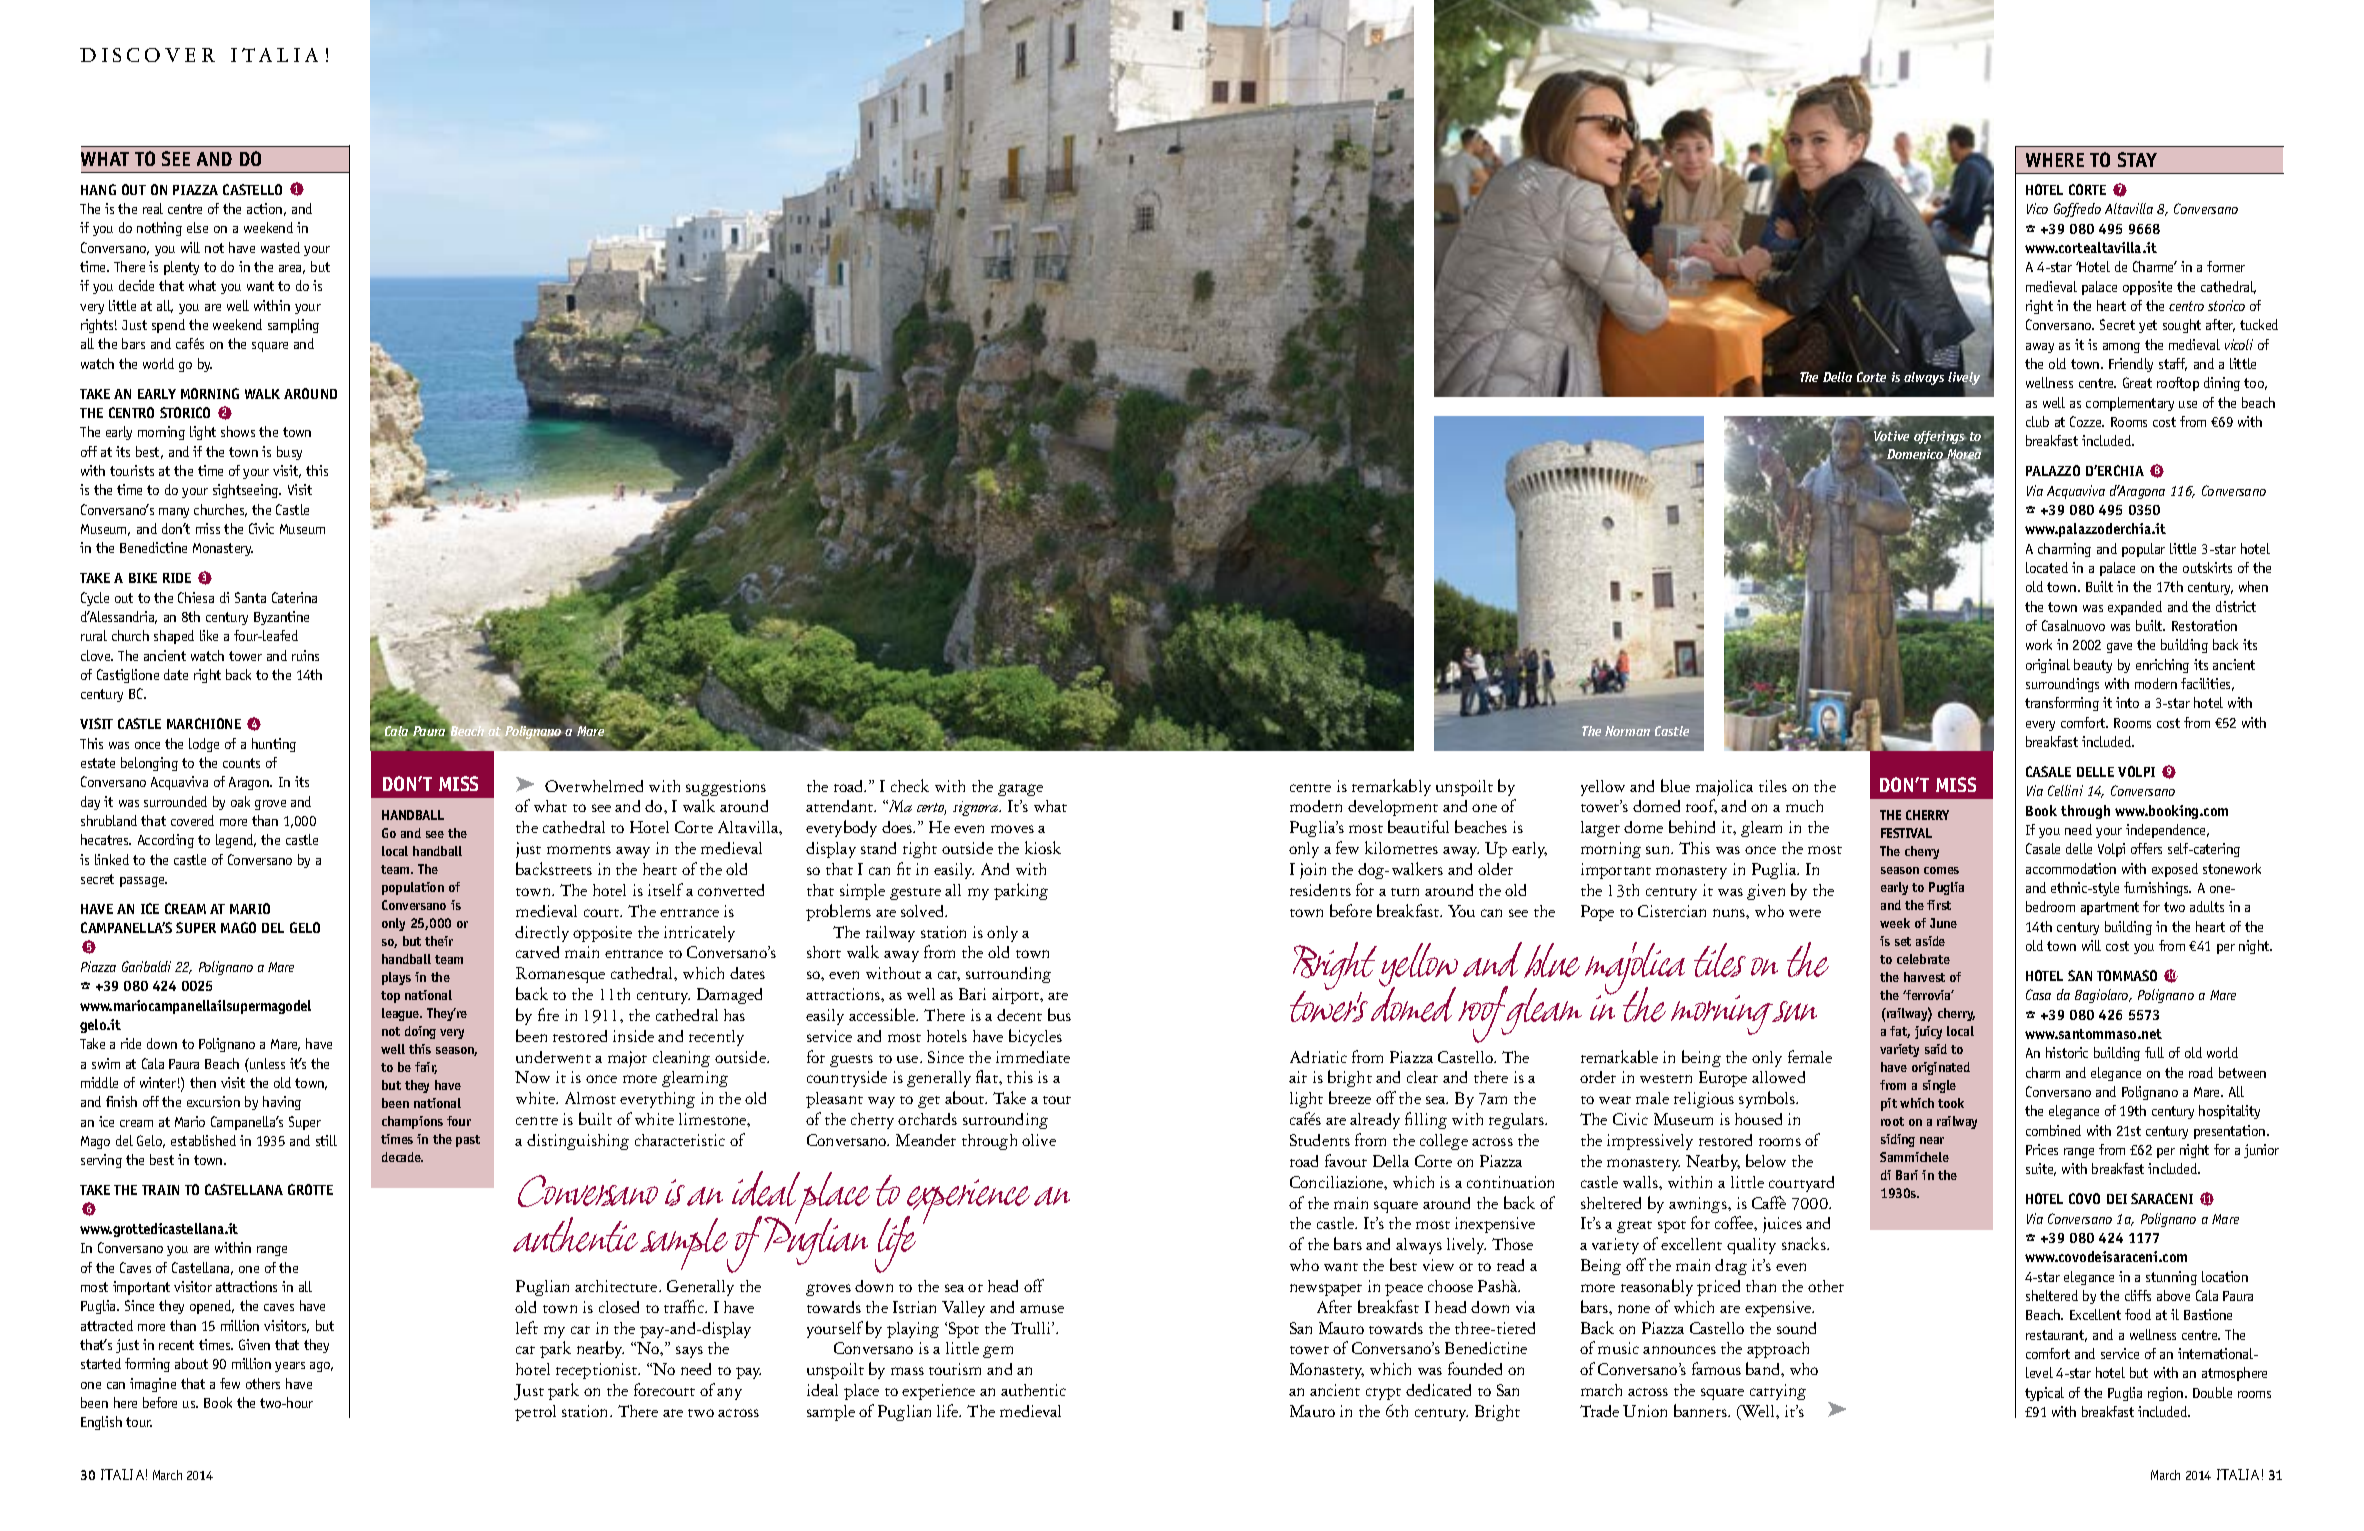  I want to click on sightseeing, so click(247, 491).
